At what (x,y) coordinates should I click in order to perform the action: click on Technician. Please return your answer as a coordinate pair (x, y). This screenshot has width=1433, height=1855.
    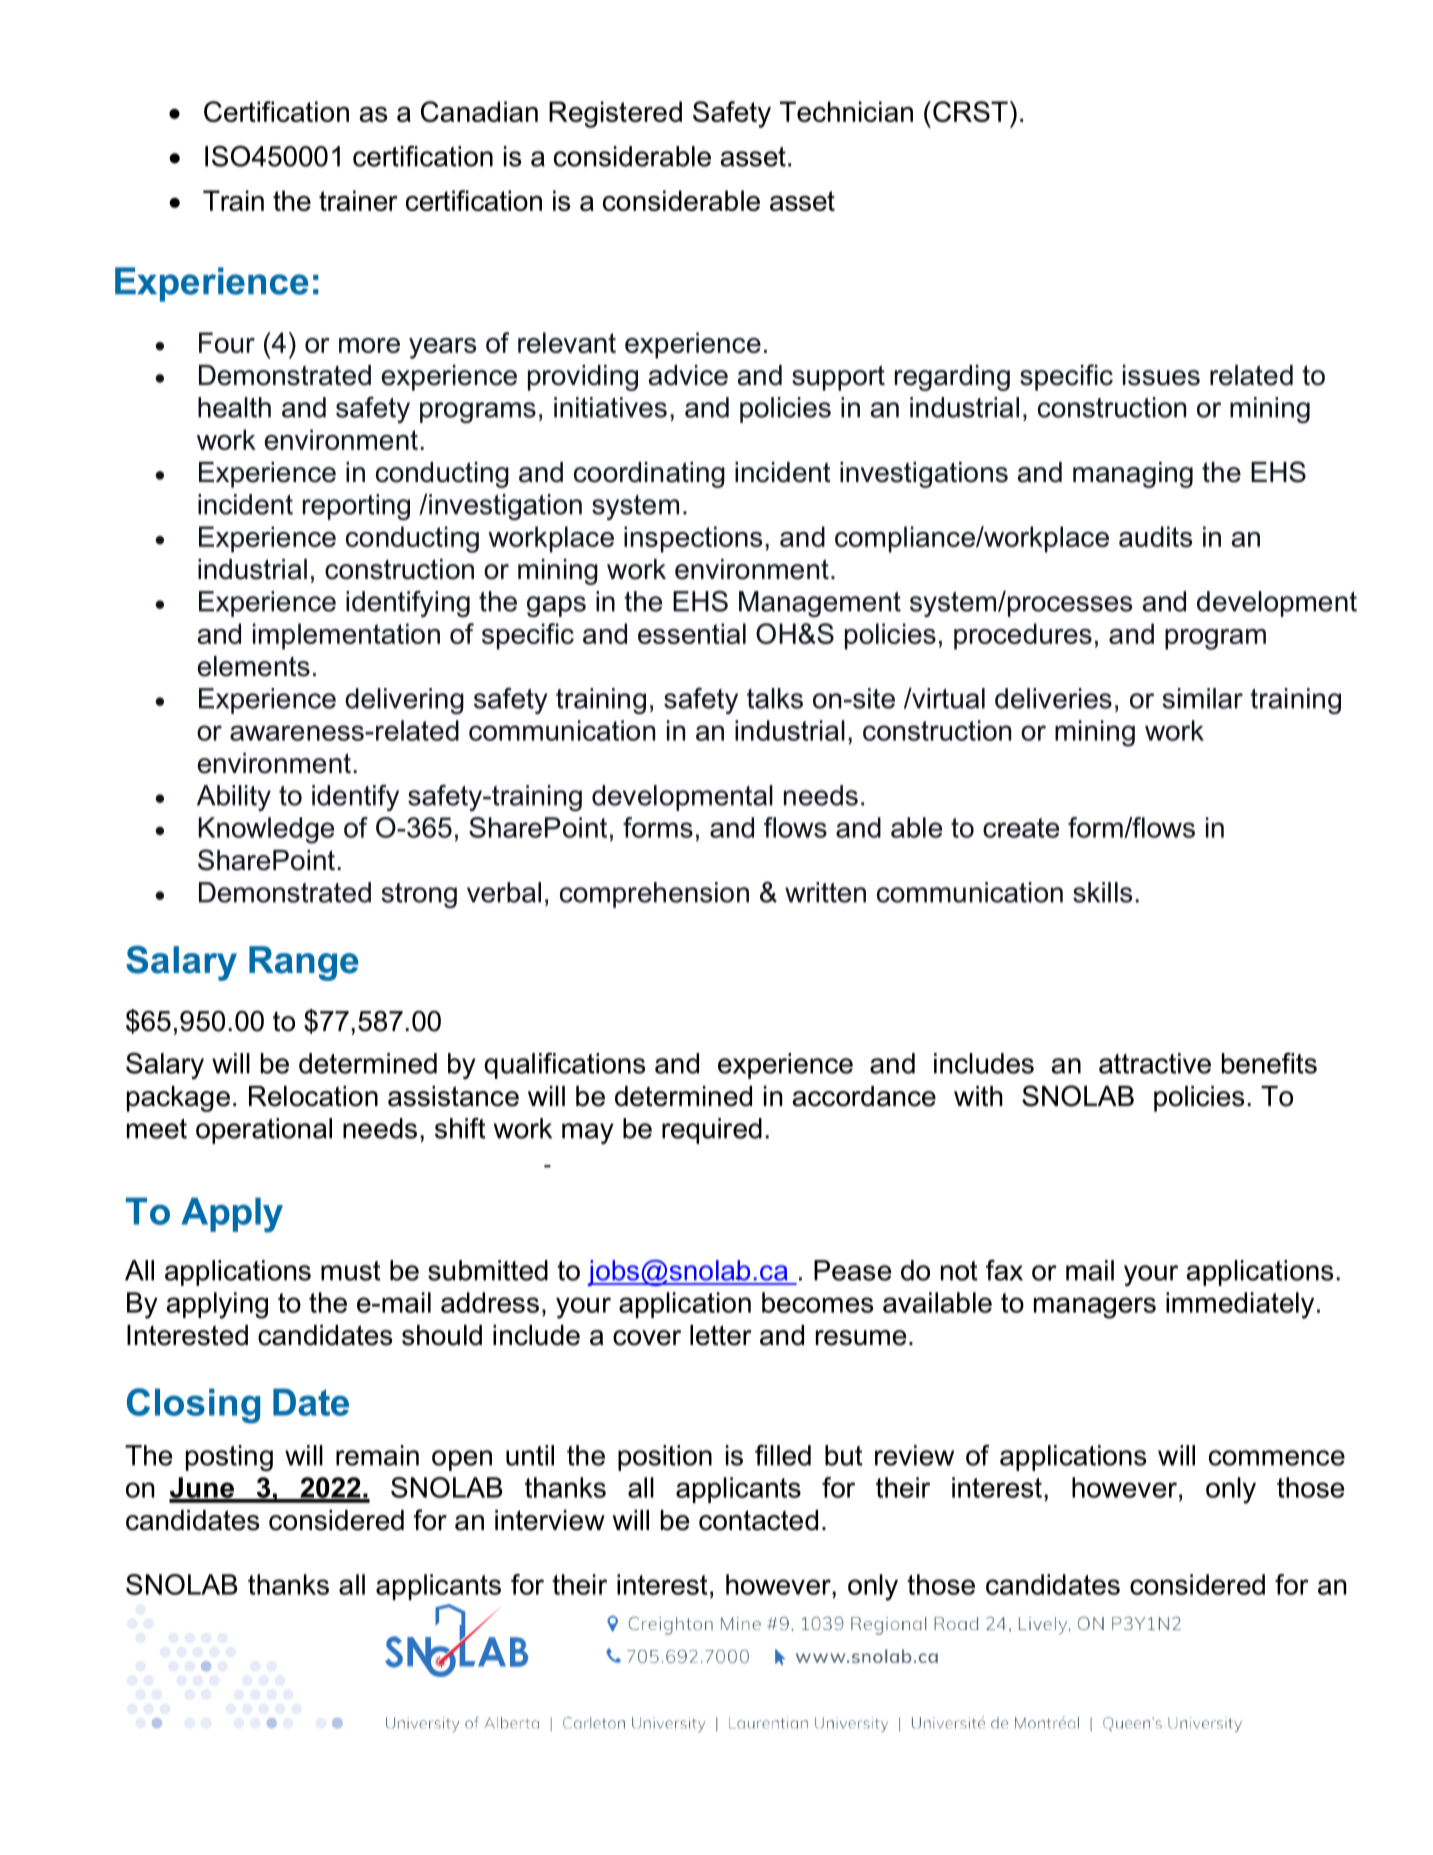
    Looking at the image, I should click on (846, 111).
